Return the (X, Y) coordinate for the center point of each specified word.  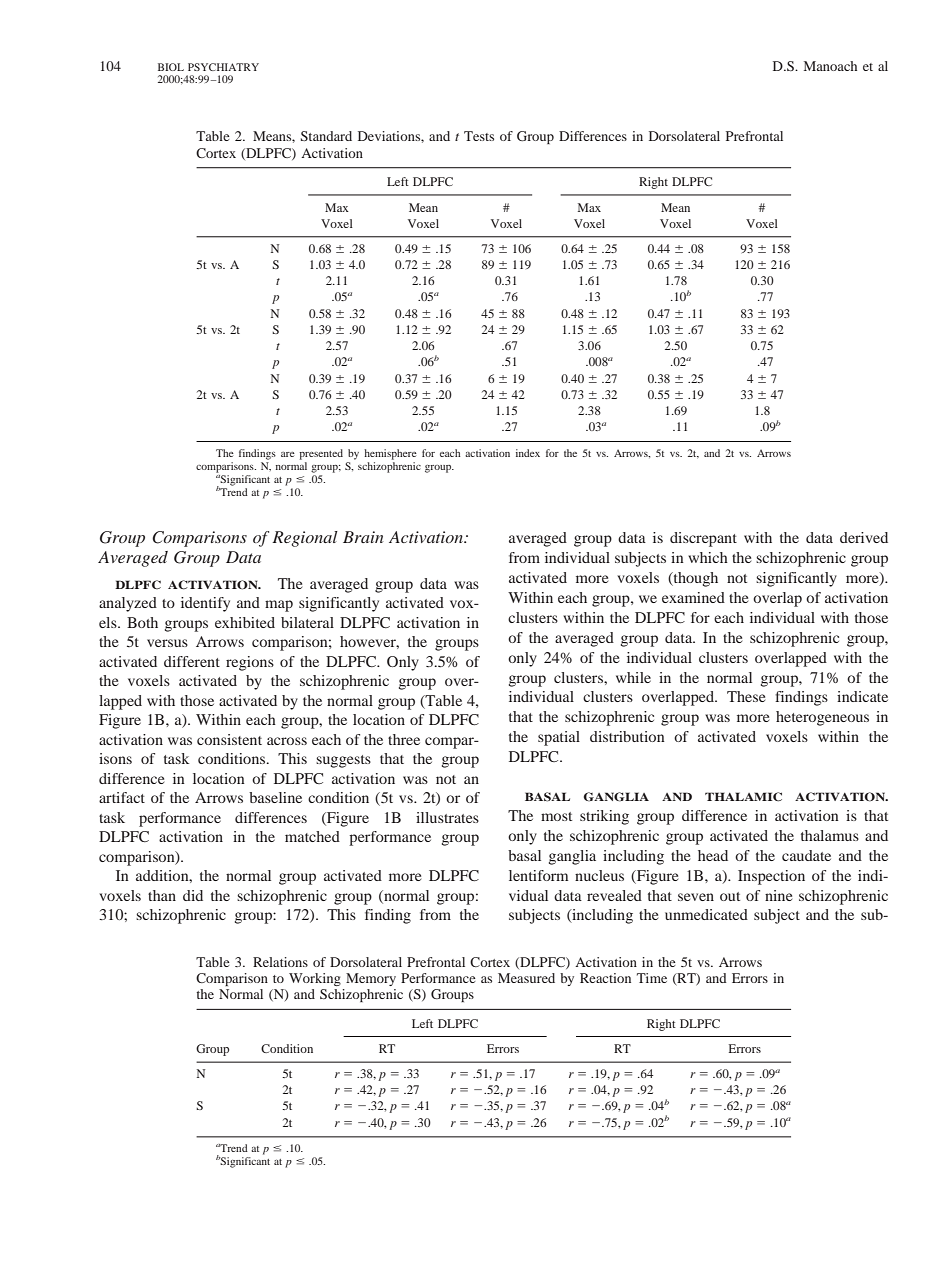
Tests (479, 136)
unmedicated (706, 914)
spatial (559, 738)
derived (864, 537)
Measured (526, 978)
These (746, 696)
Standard (326, 136)
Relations (280, 962)
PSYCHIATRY (223, 67)
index (528, 453)
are (288, 454)
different (192, 661)
